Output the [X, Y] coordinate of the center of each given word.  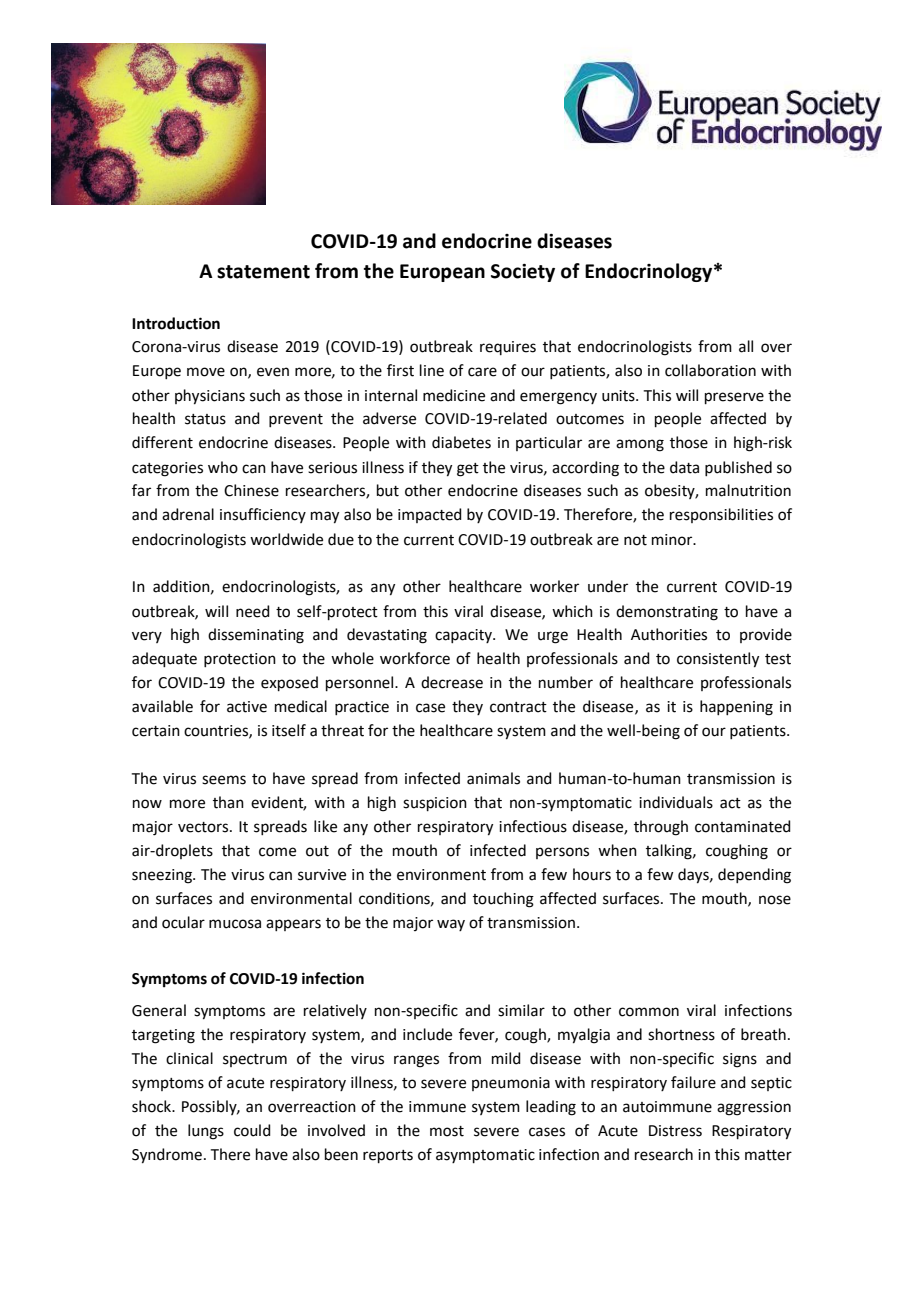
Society [523, 273]
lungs [206, 1132]
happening [736, 708]
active [247, 707]
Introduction [176, 323]
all [746, 346]
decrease [452, 682]
